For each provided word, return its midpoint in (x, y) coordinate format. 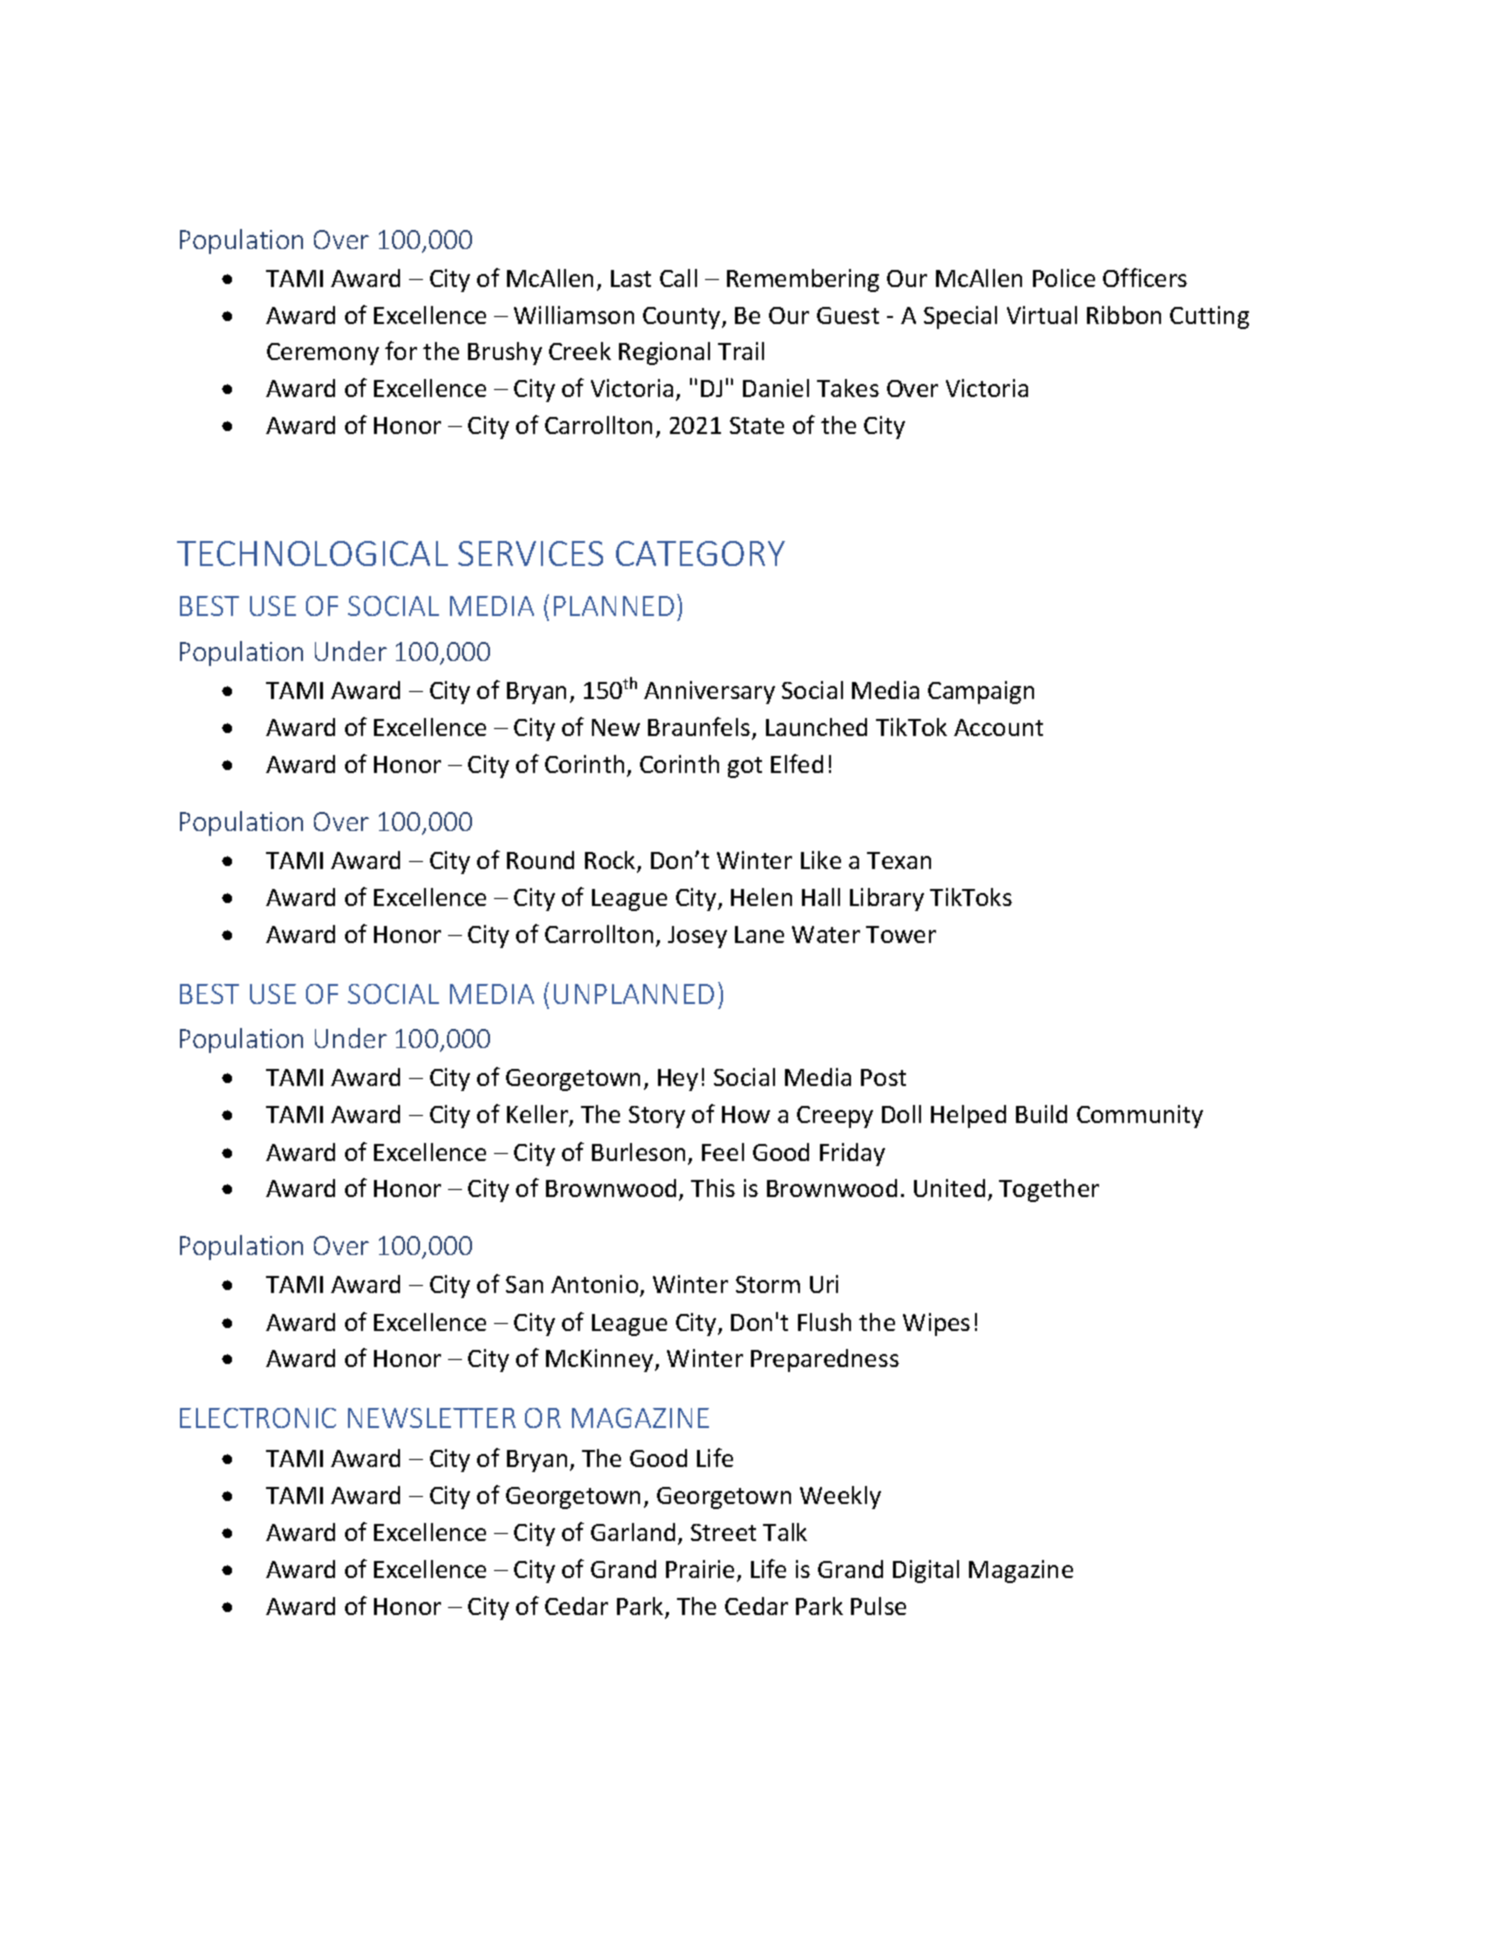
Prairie (702, 1570)
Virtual (1042, 315)
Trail (741, 351)
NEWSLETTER (432, 1418)
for (401, 350)
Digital (926, 1571)
